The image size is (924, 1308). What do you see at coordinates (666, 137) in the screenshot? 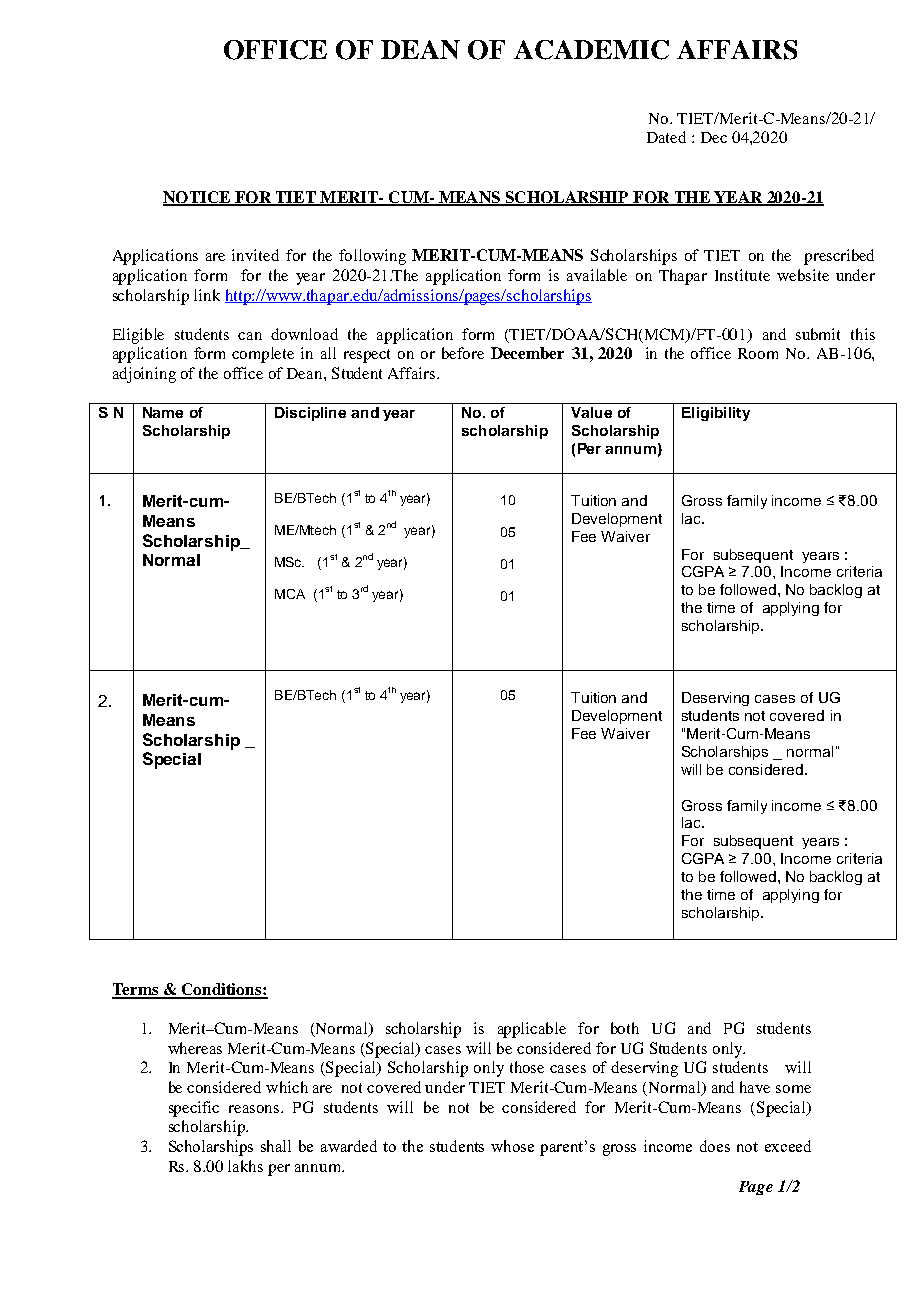
I see `Dated` at bounding box center [666, 137].
